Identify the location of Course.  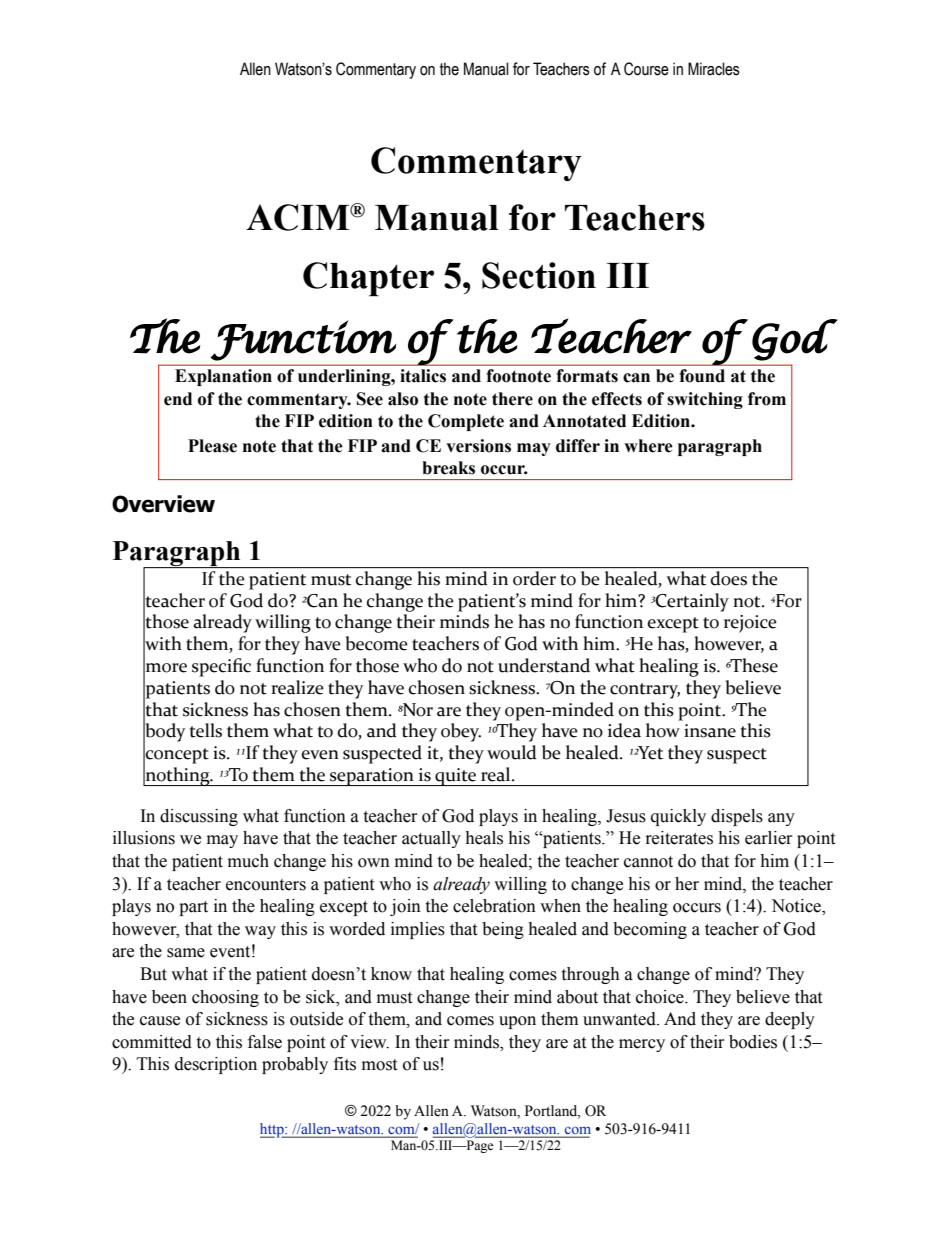
(646, 69).
